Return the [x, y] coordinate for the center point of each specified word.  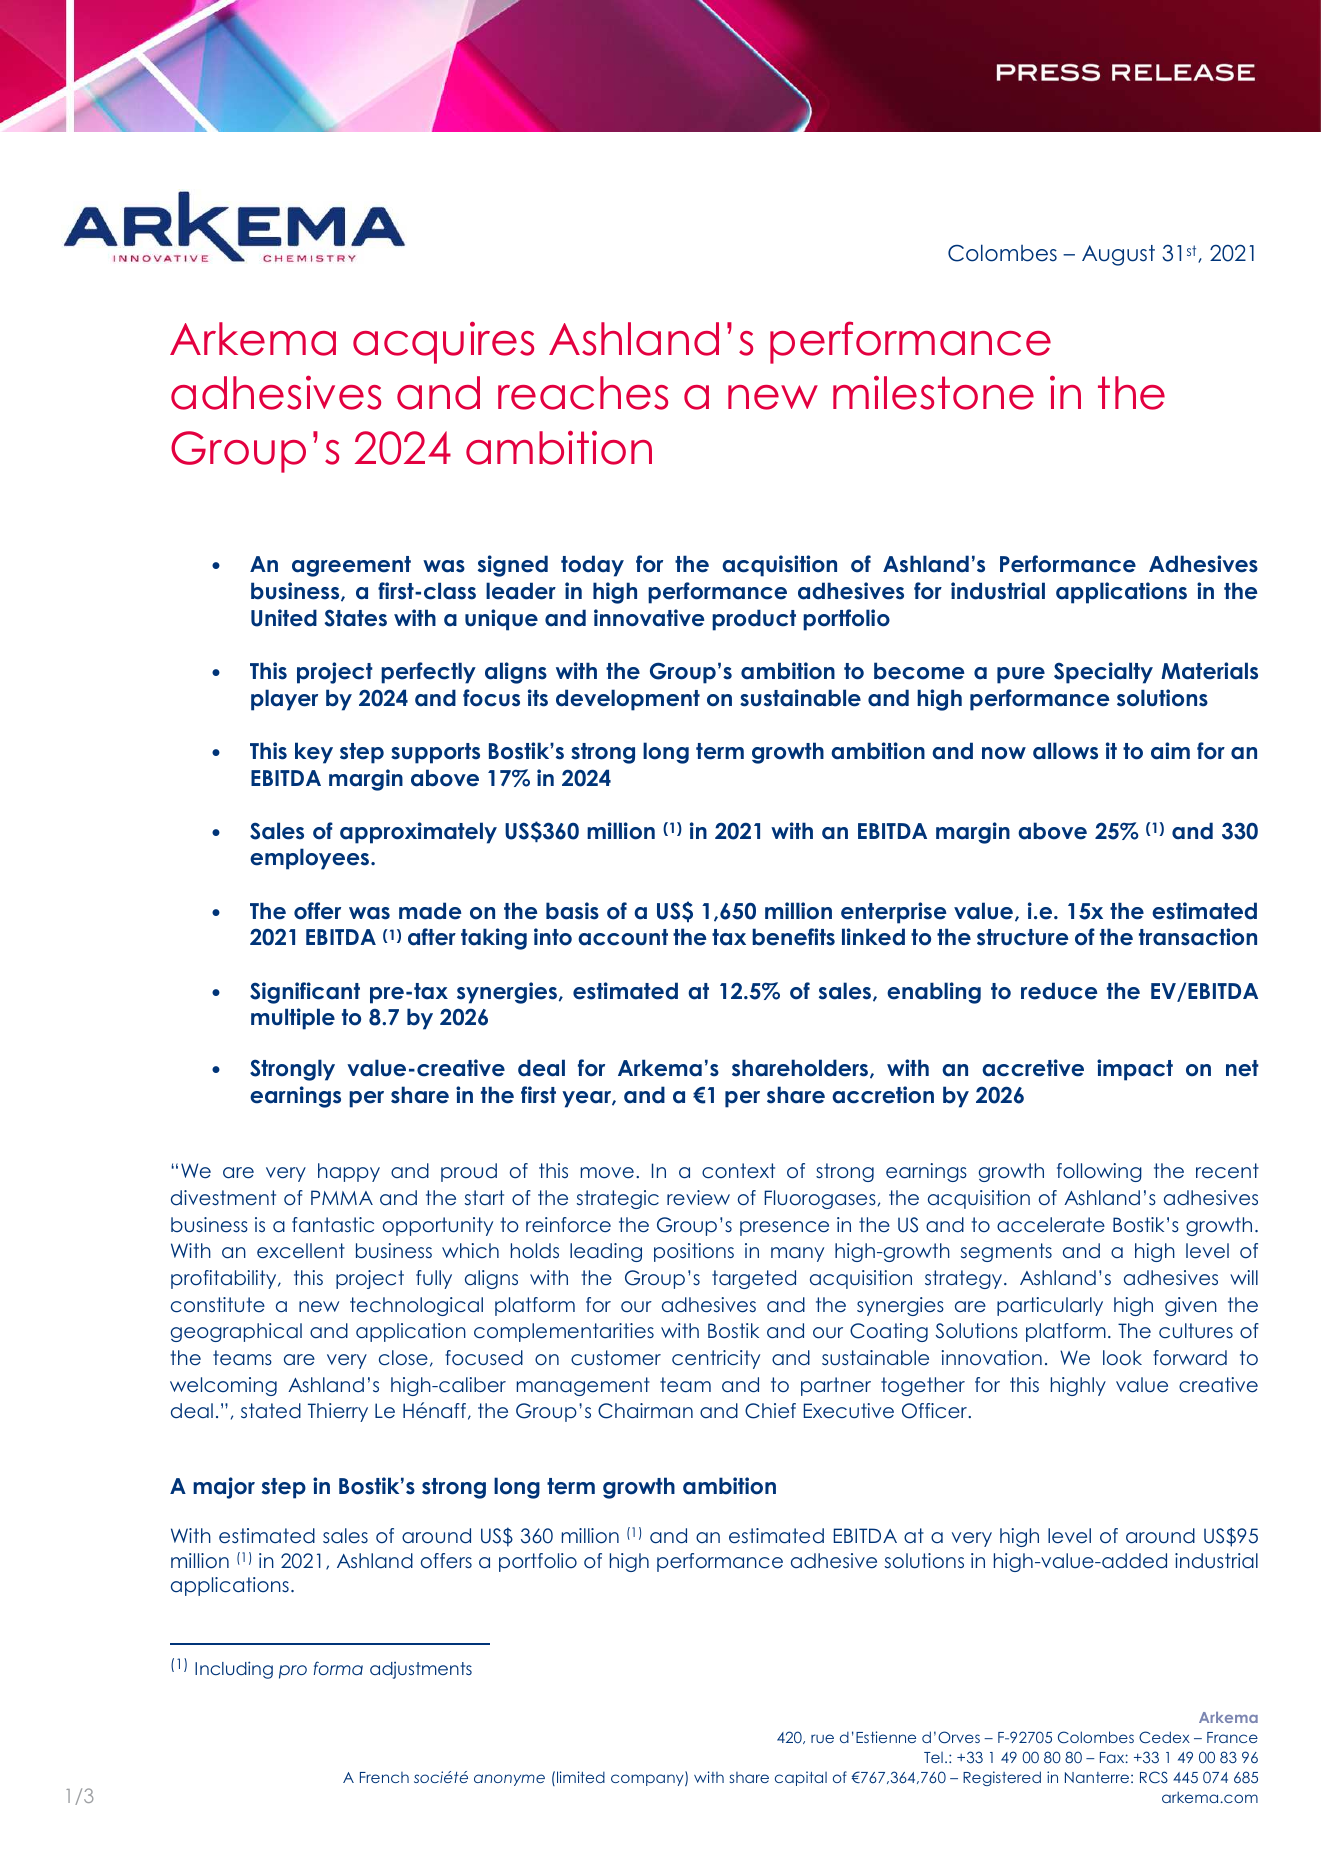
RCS [1154, 1777]
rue [822, 1738]
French [384, 1777]
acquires [443, 342]
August [1118, 255]
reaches [583, 393]
